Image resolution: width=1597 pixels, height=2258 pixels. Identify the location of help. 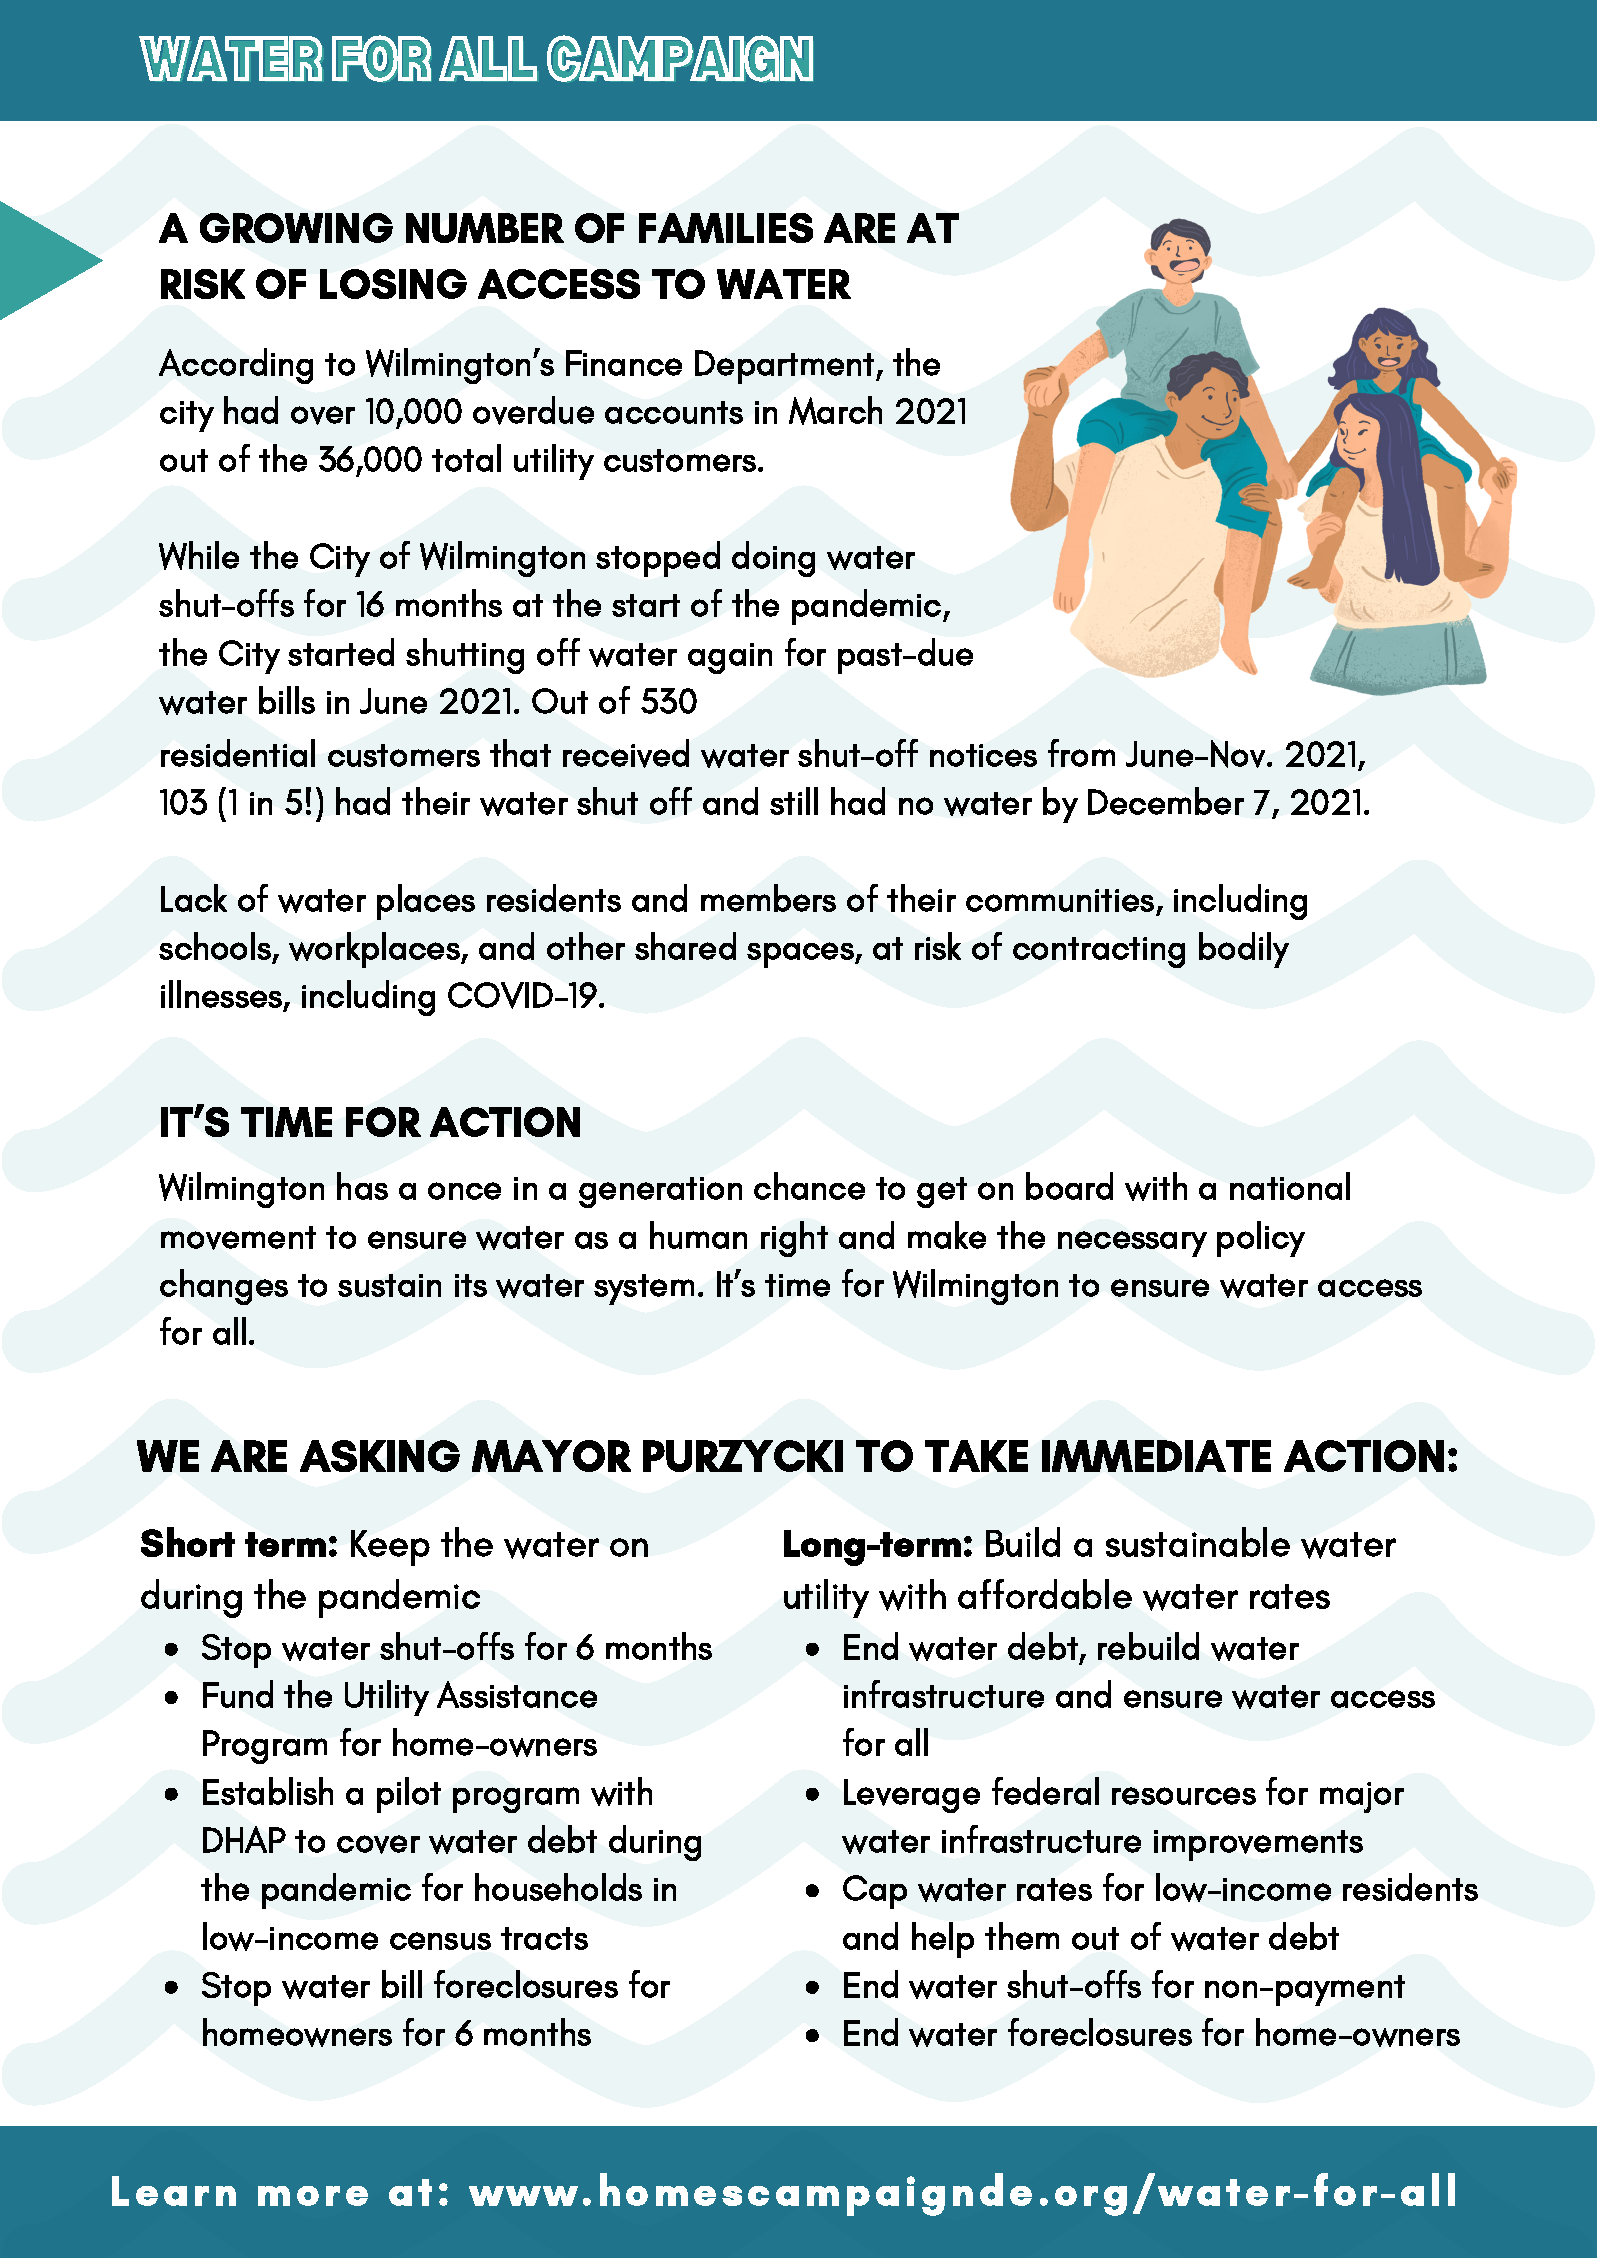
(943, 1940).
